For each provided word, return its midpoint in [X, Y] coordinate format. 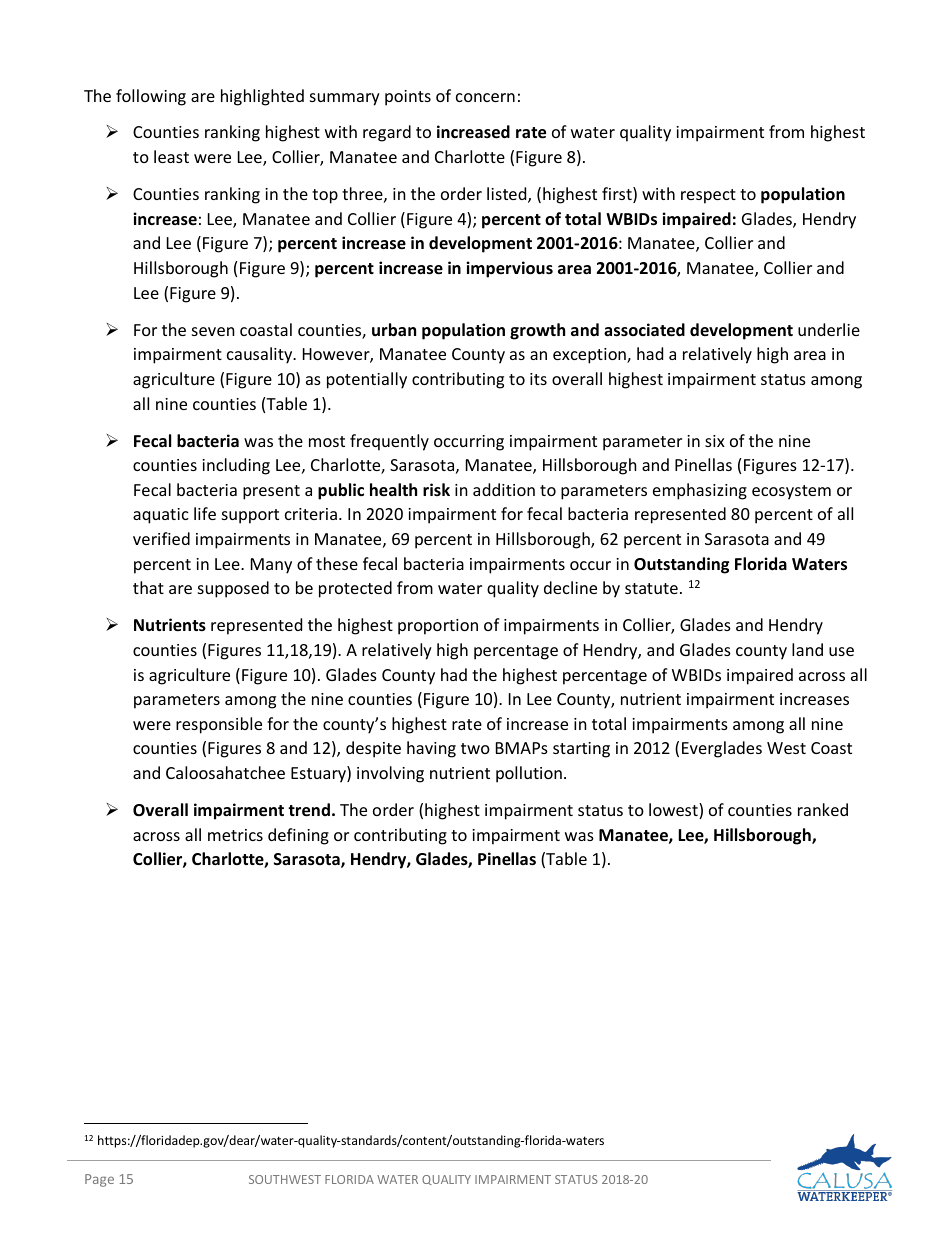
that [148, 587]
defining [298, 836]
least [171, 156]
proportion [438, 627]
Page [99, 1180]
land [807, 649]
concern [485, 97]
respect [708, 196]
